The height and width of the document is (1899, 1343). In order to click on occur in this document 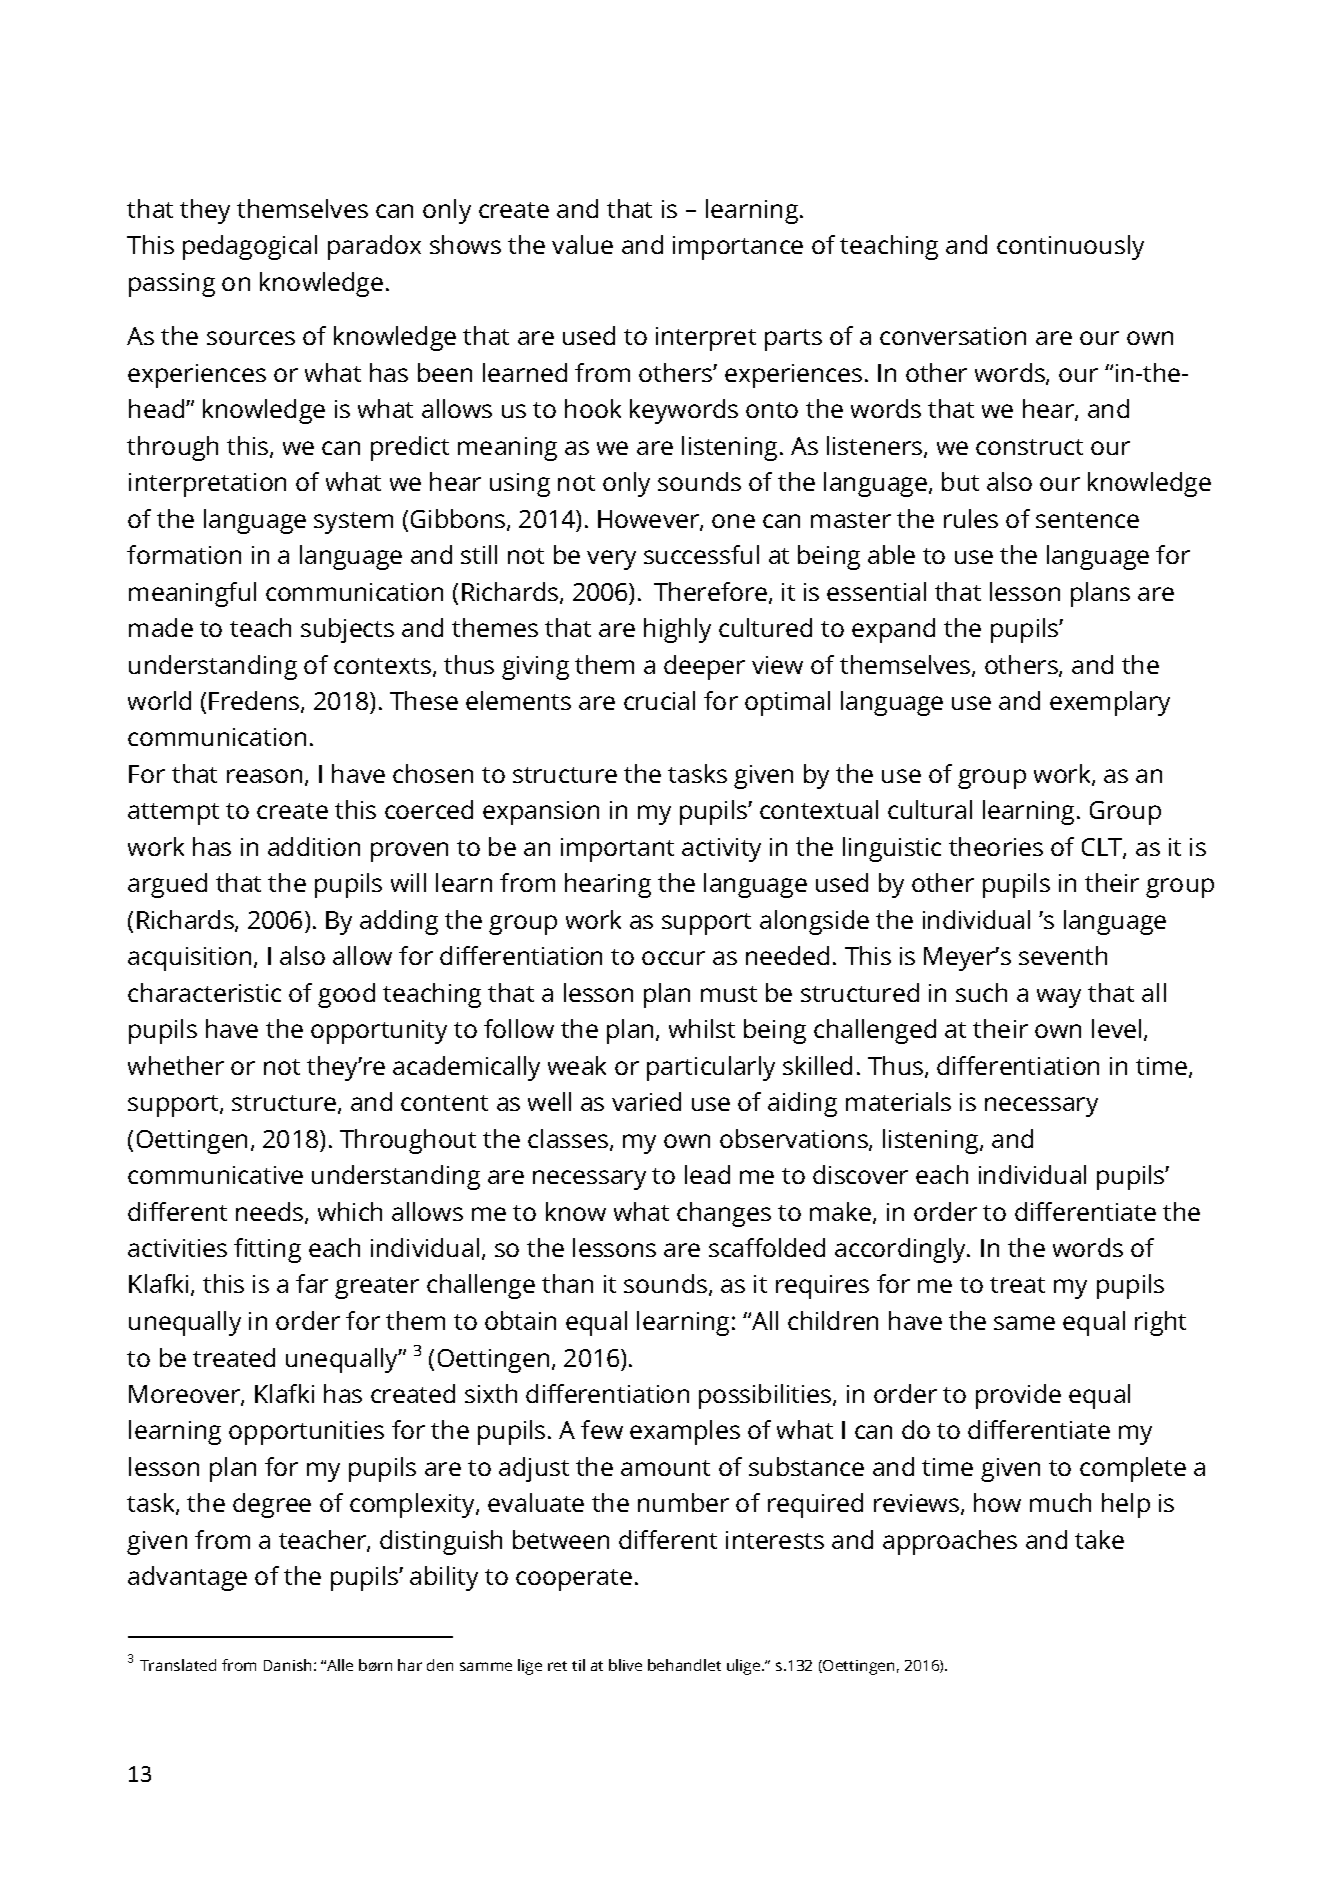, I will do `click(673, 958)`.
